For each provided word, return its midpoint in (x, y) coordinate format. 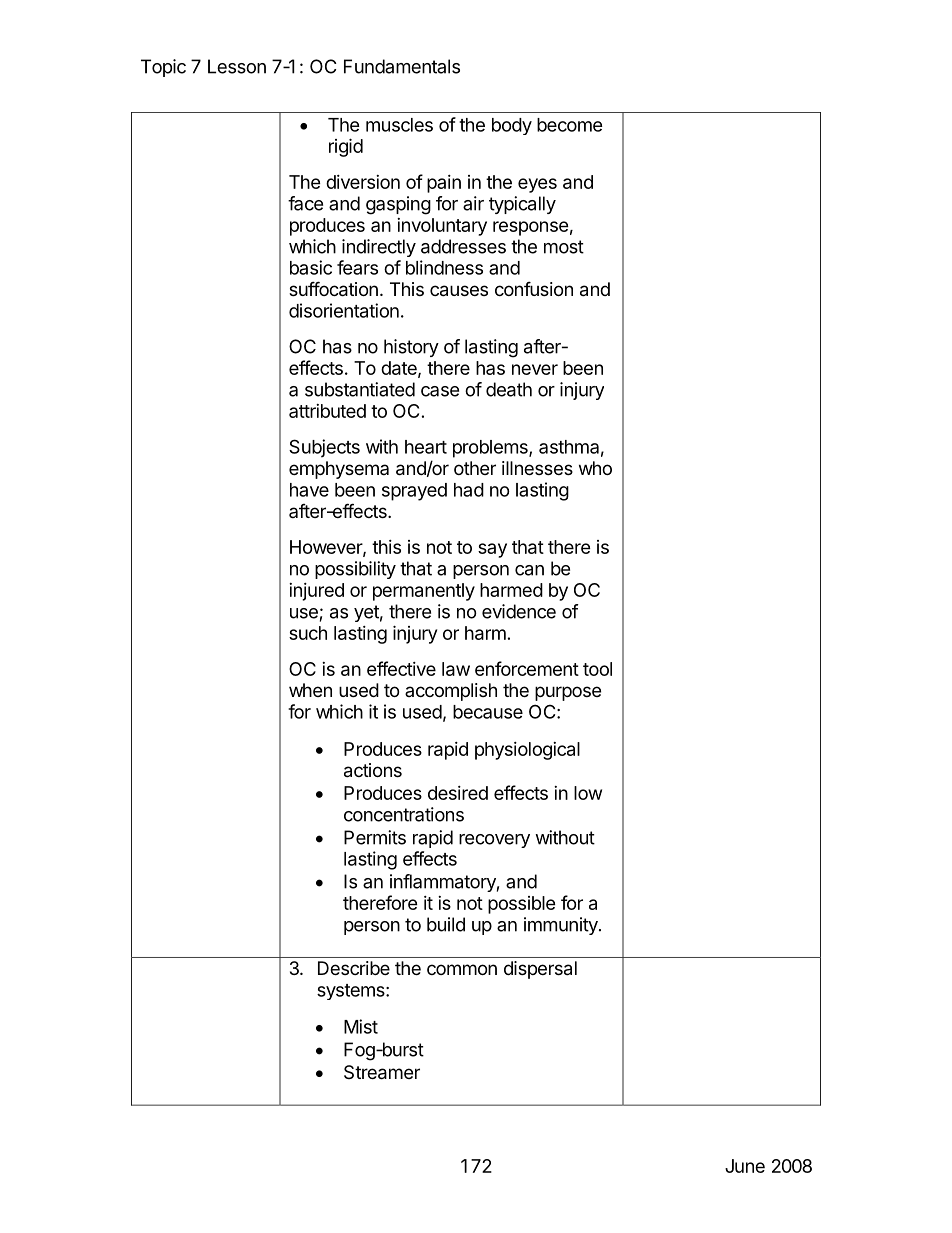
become (570, 125)
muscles (399, 125)
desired (458, 793)
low (588, 793)
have (309, 490)
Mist (361, 1026)
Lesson (237, 66)
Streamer (382, 1072)
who (595, 468)
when (310, 690)
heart (426, 447)
